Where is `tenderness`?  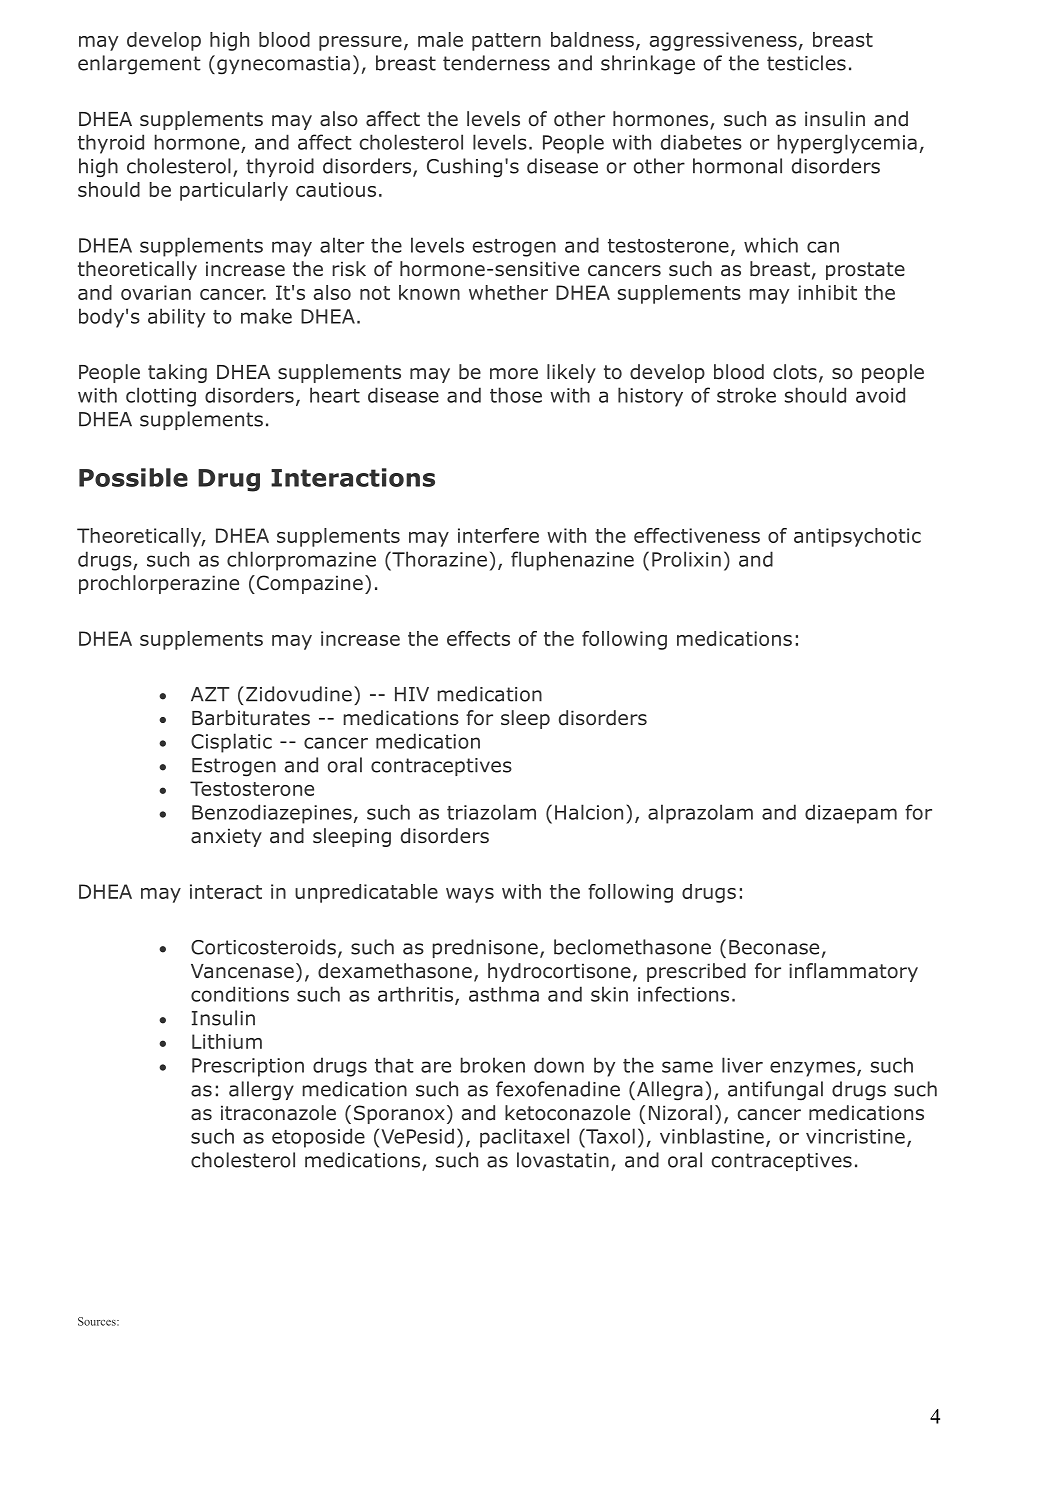 tenderness is located at coordinates (496, 63).
